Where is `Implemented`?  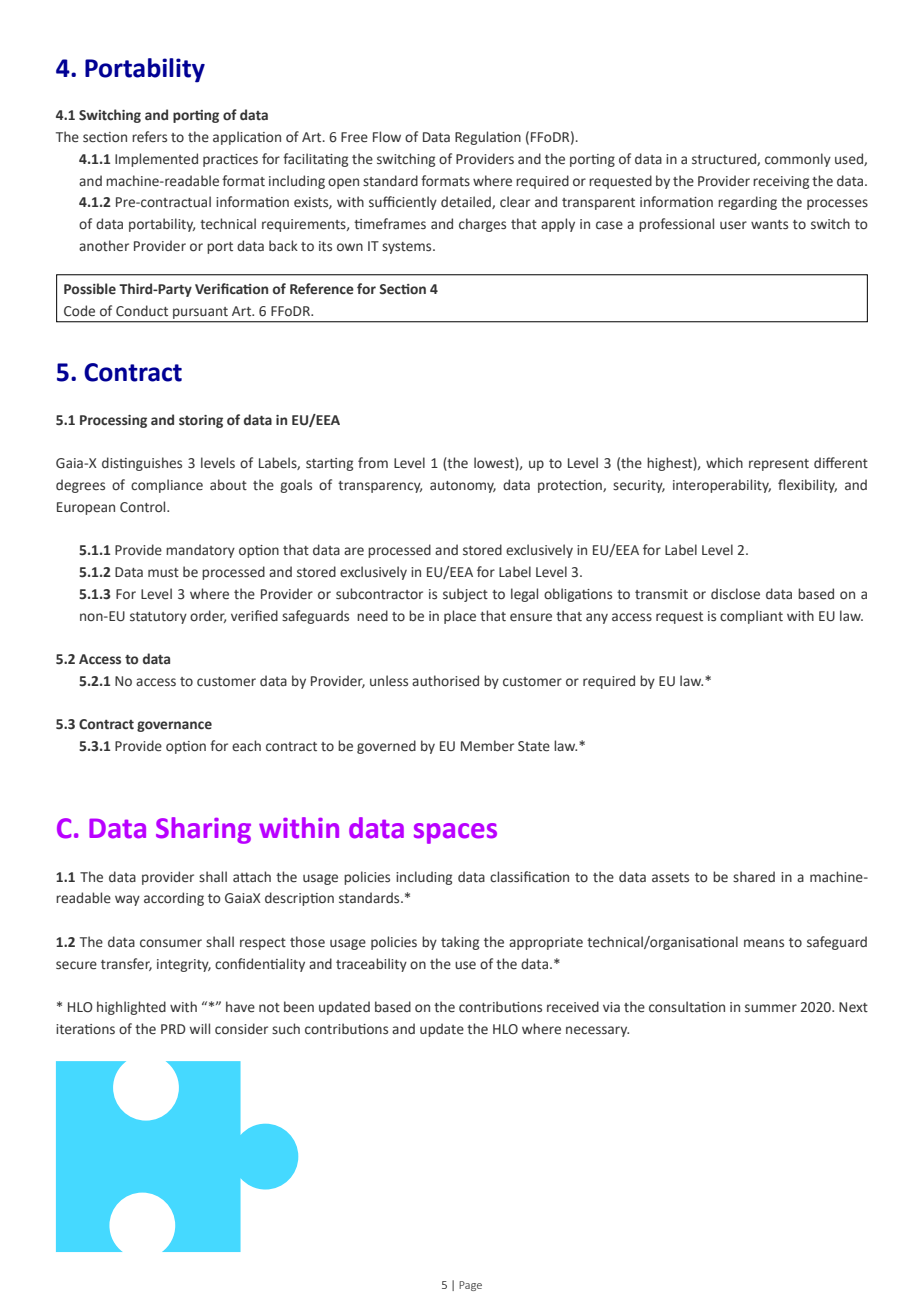 Implemented is located at coordinates (156, 160).
